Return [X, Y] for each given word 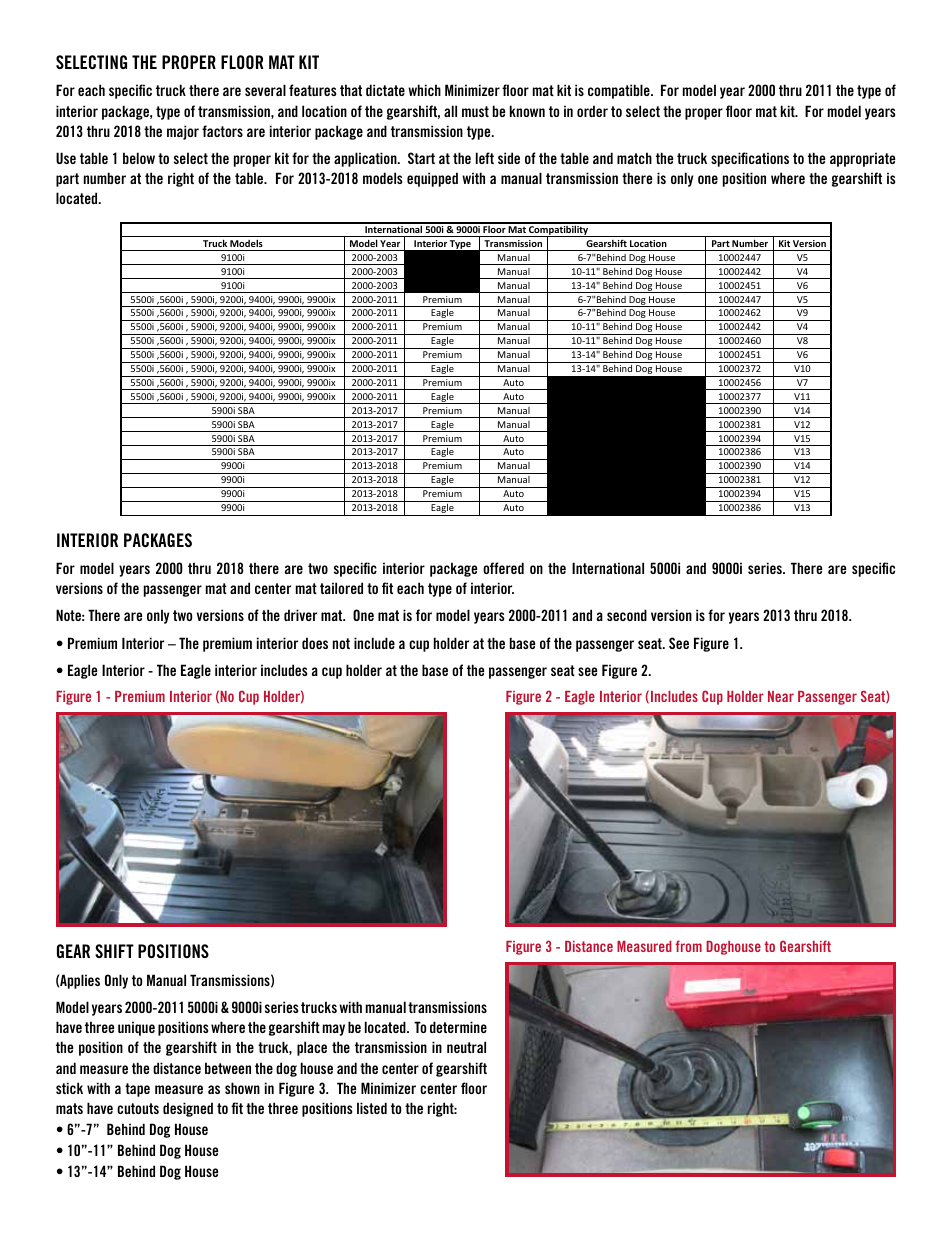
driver [300, 615]
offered [503, 568]
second [627, 615]
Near [781, 696]
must [475, 111]
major [183, 132]
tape [137, 1090]
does [315, 643]
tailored [341, 588]
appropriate [862, 159]
